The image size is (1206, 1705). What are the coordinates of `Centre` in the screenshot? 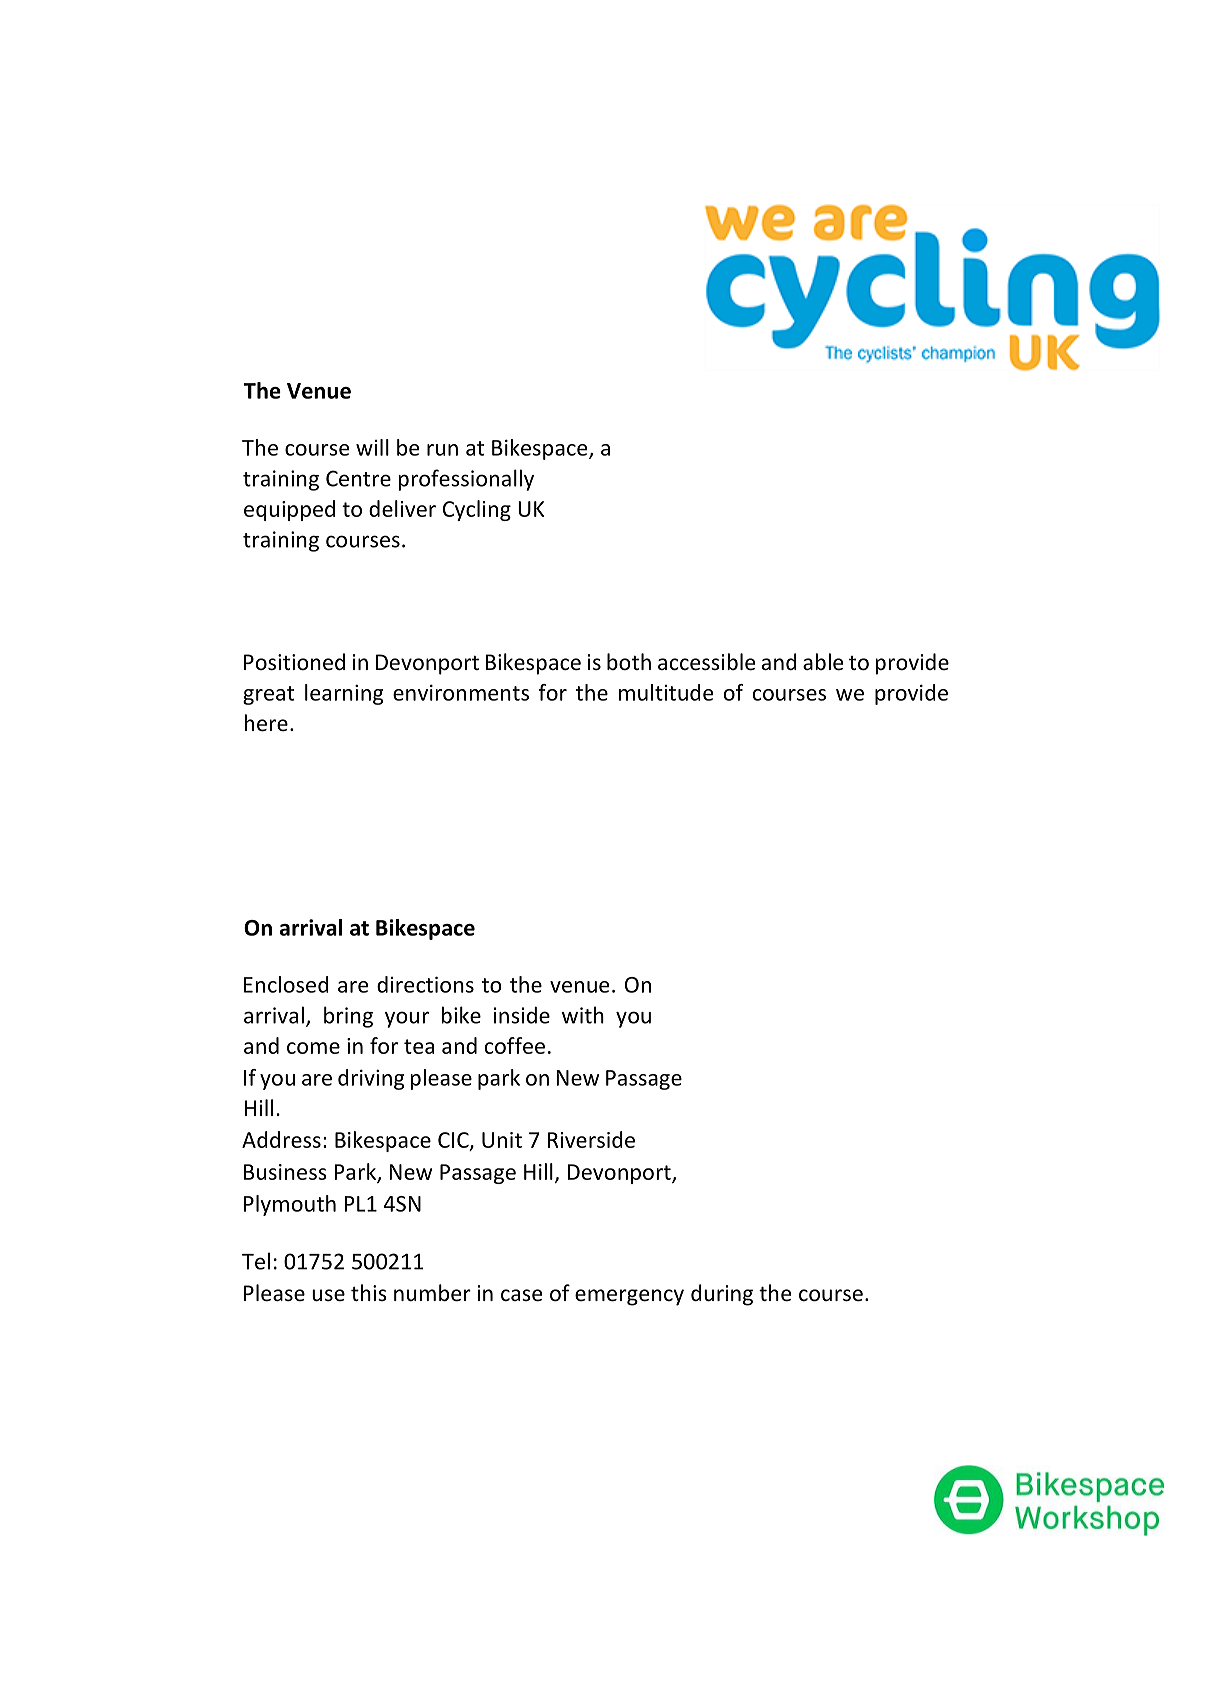 It's located at (358, 478).
